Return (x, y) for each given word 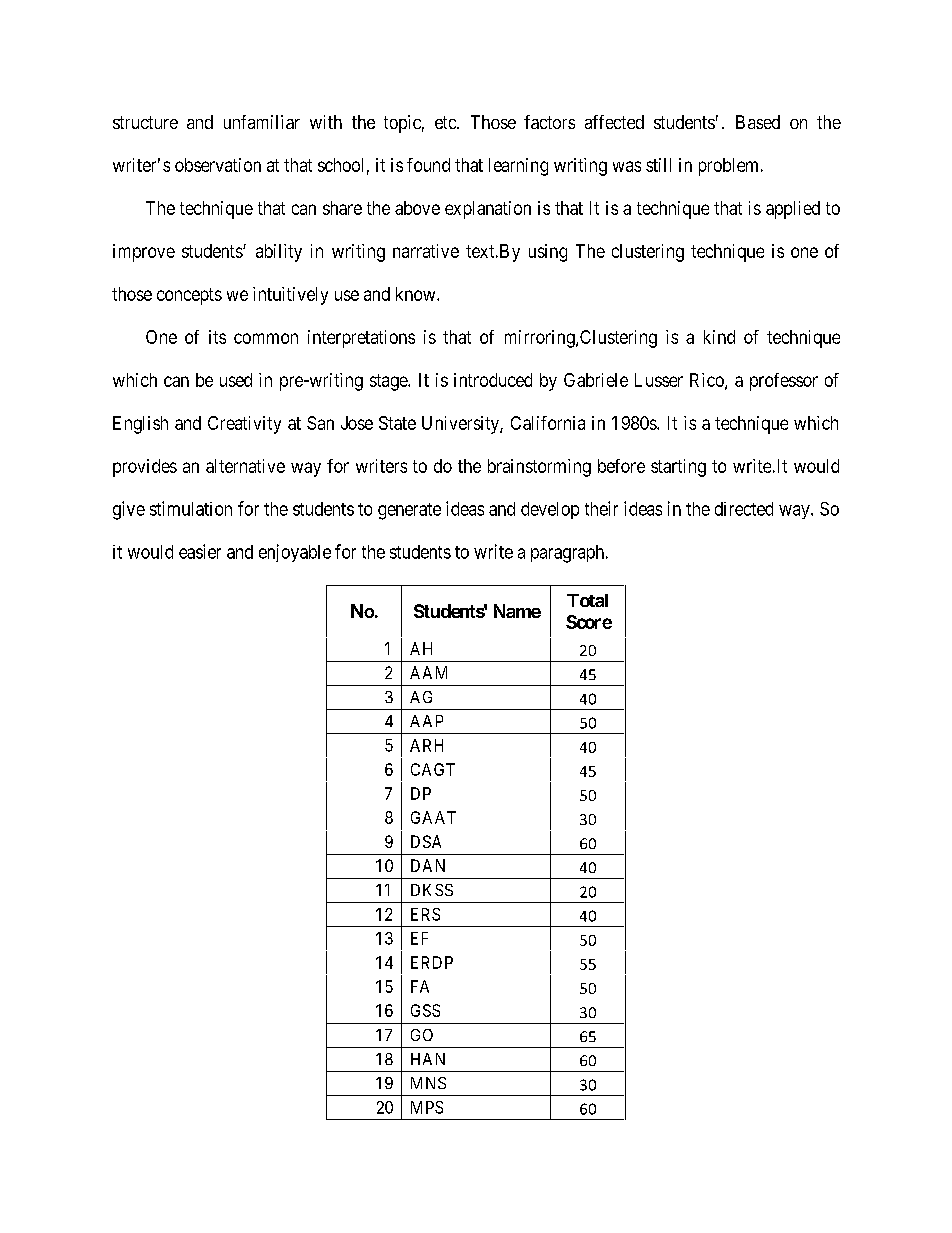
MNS (428, 1083)
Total (587, 600)
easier (200, 551)
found (428, 165)
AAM (428, 672)
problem (730, 167)
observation (218, 165)
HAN (428, 1059)
